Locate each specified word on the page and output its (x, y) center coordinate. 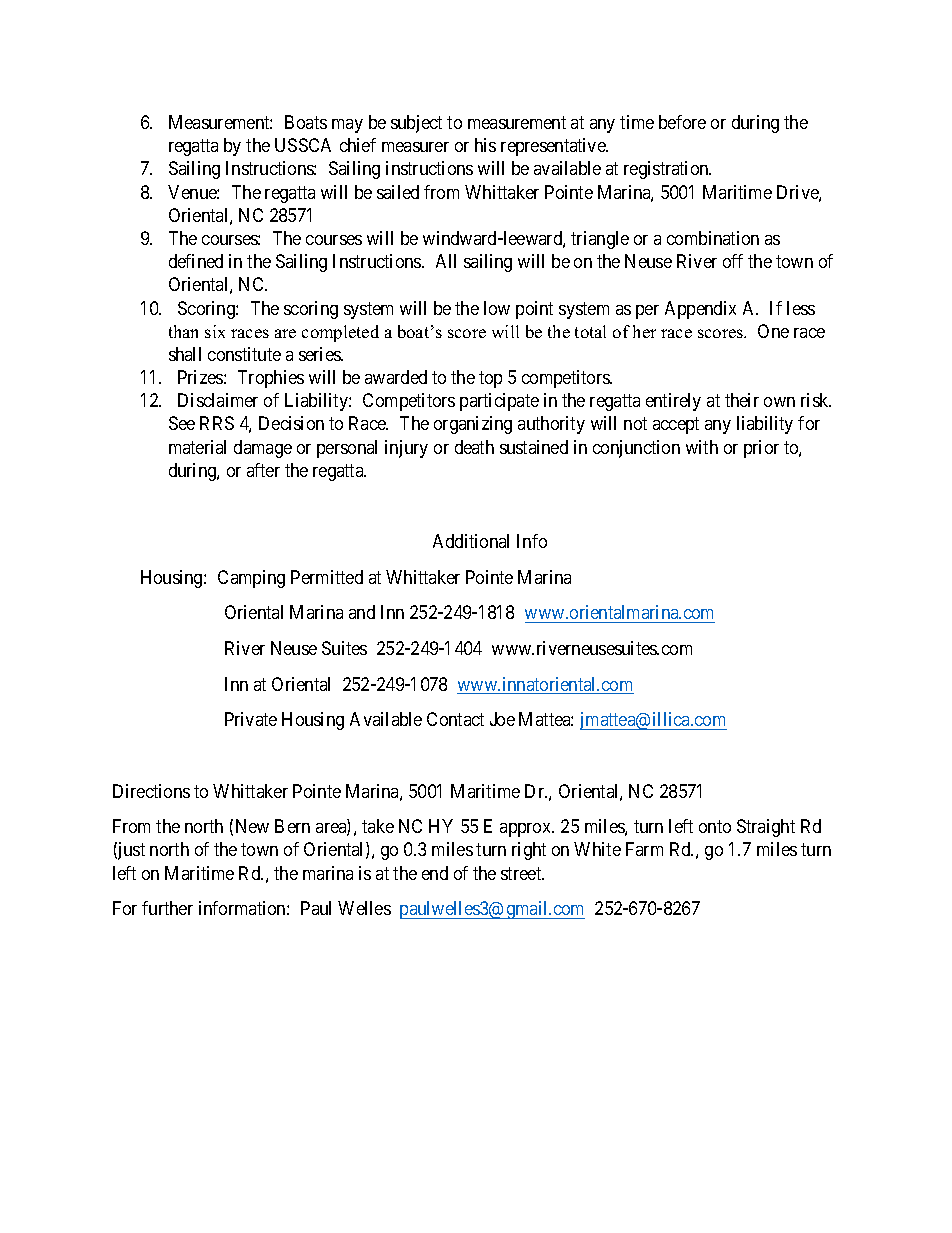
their (742, 400)
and (362, 612)
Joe (502, 719)
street (522, 873)
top (490, 379)
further (167, 908)
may (347, 126)
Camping (251, 579)
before (682, 122)
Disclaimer (218, 400)
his (485, 145)
